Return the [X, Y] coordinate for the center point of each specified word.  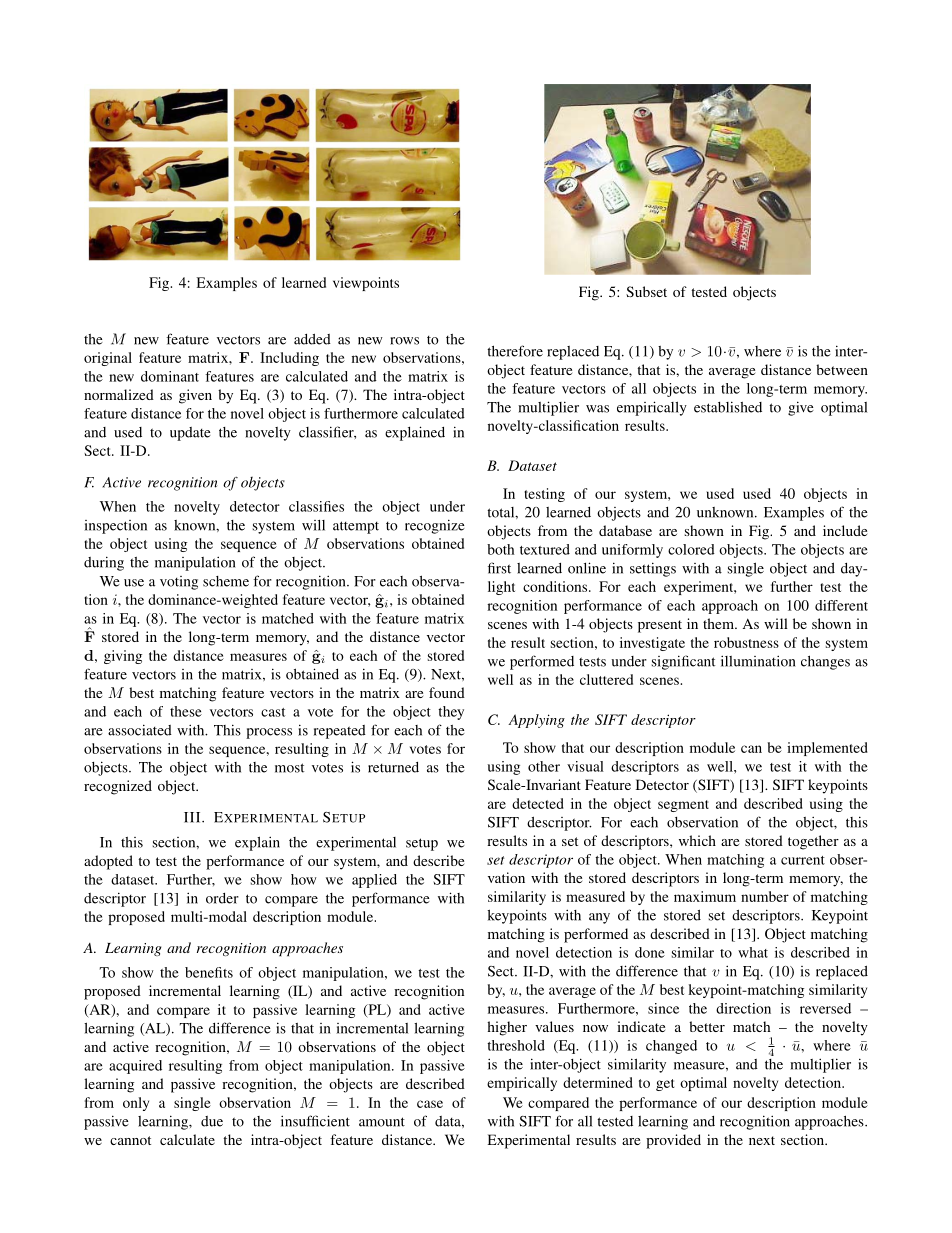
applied [374, 881]
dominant [170, 376]
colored [691, 549]
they [451, 713]
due [212, 1121]
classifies [316, 506]
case [430, 1104]
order [222, 898]
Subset [646, 291]
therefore [515, 351]
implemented [827, 749]
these [186, 711]
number [765, 896]
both [501, 549]
